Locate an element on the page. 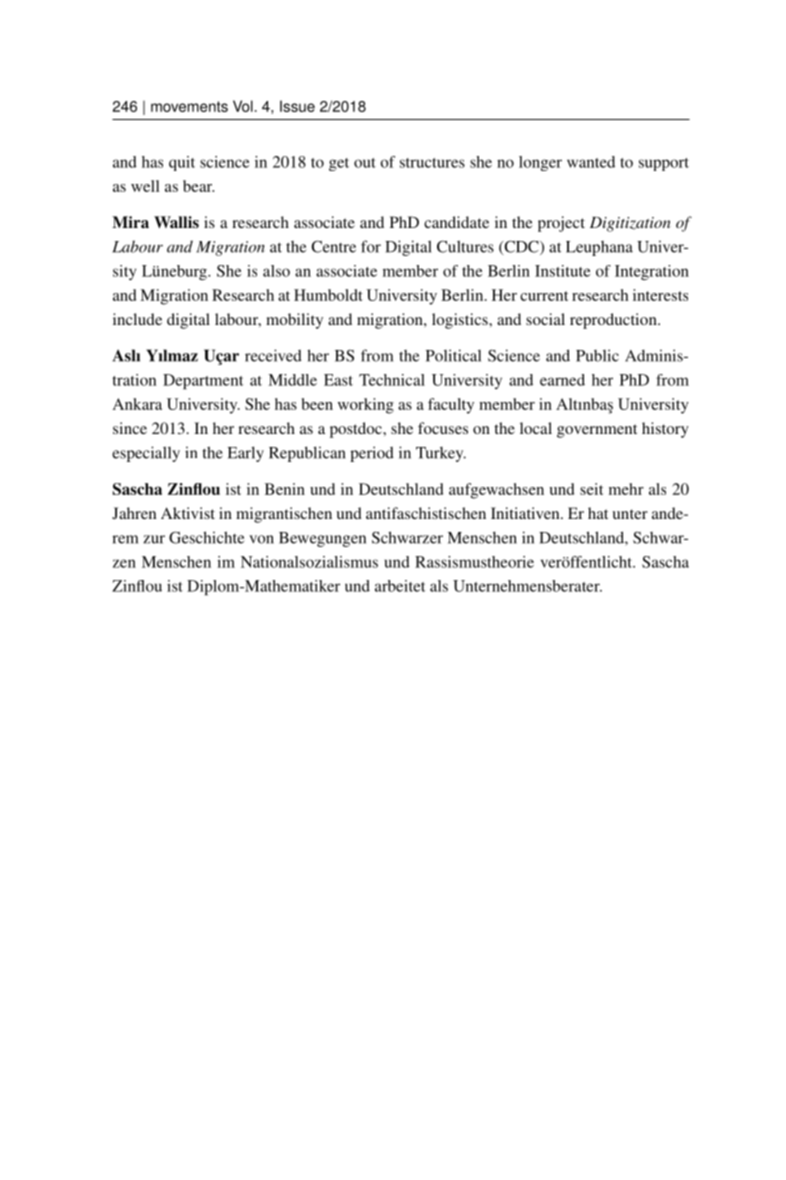 This document has height=1180, width=786. movements is located at coordinates (189, 106).
